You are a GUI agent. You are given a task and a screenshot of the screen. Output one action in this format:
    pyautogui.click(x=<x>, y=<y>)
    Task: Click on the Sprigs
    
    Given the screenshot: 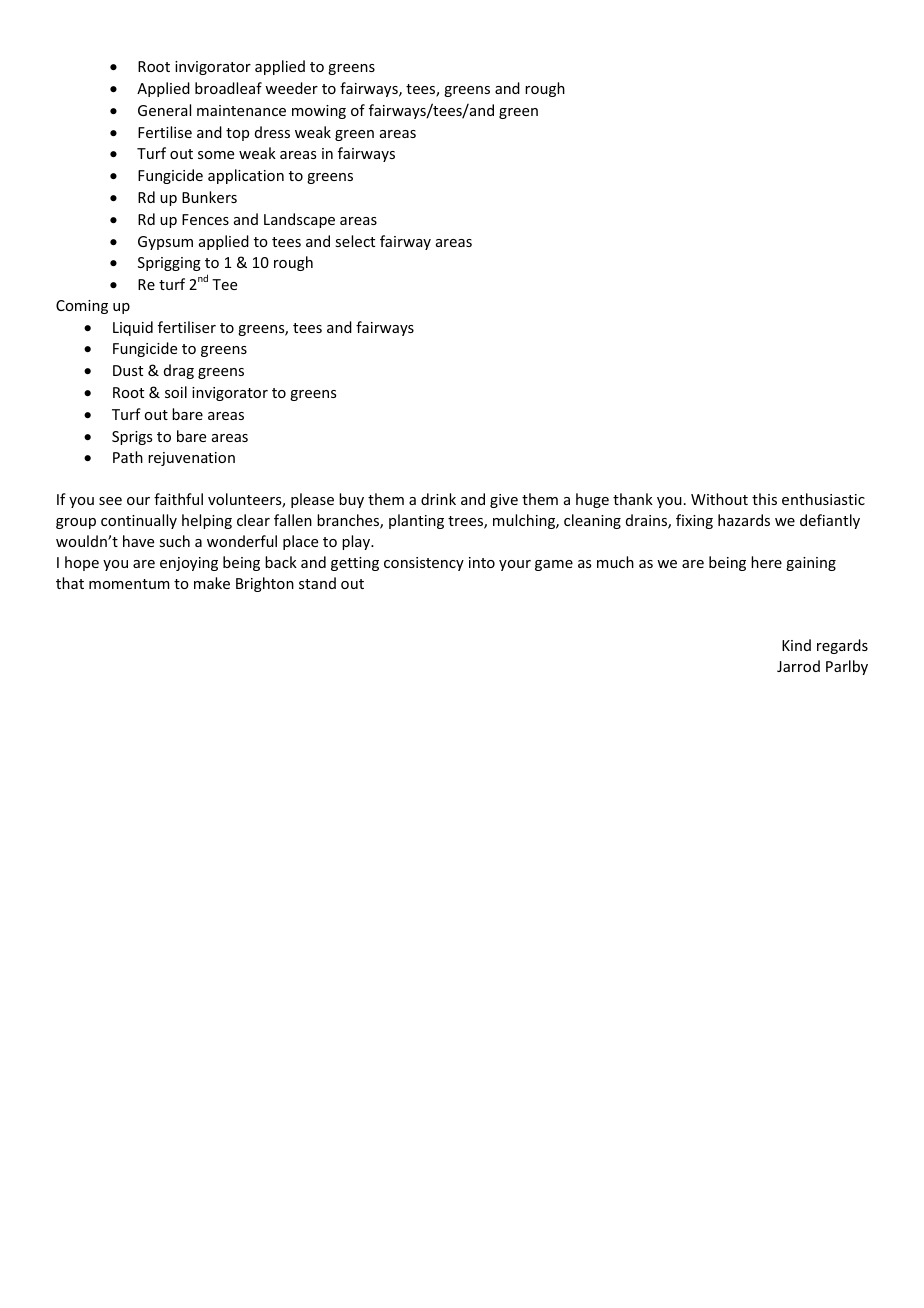 What is the action you would take?
    pyautogui.click(x=132, y=438)
